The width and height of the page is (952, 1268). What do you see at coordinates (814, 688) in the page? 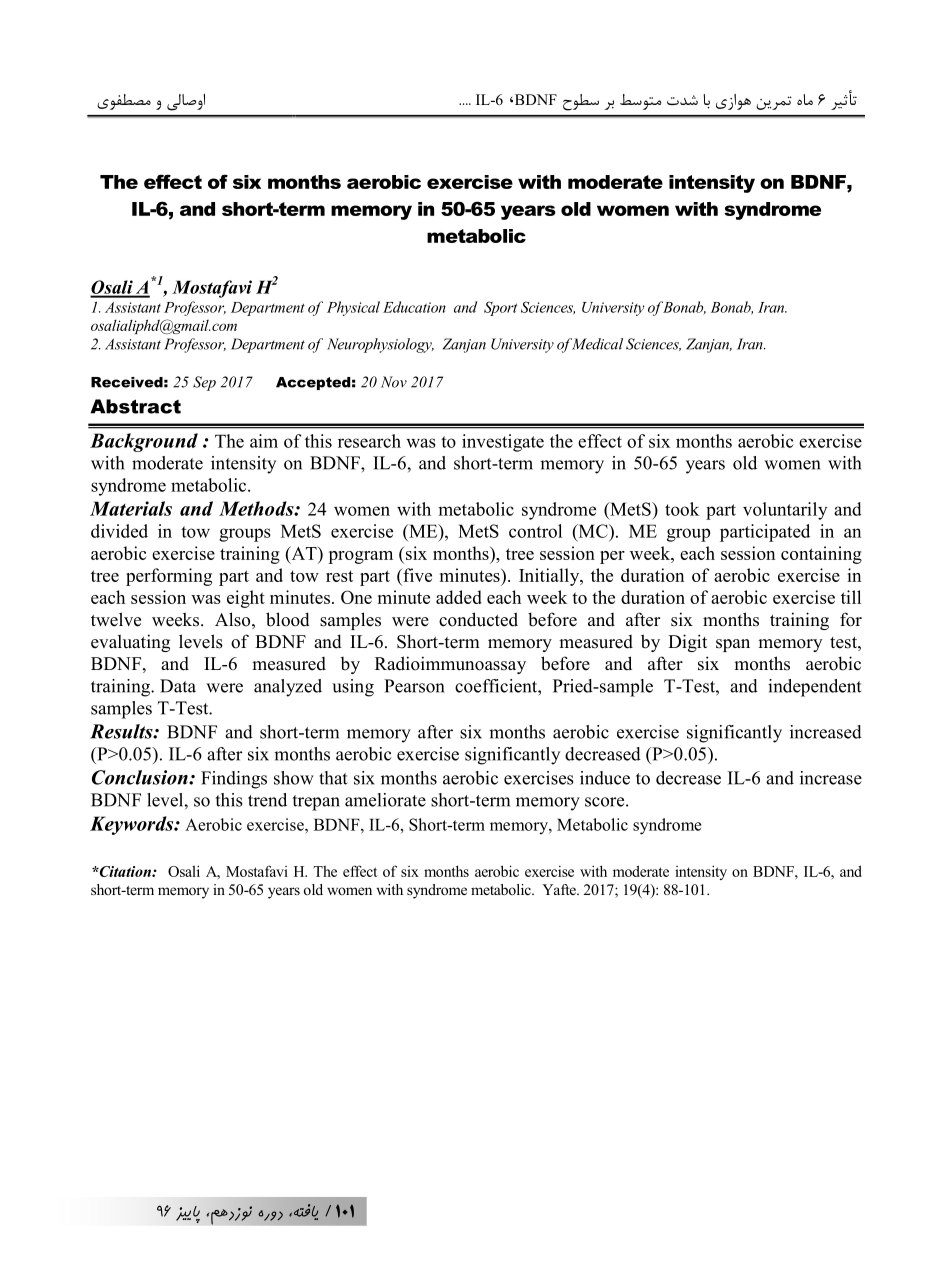
I see `independent` at bounding box center [814, 688].
